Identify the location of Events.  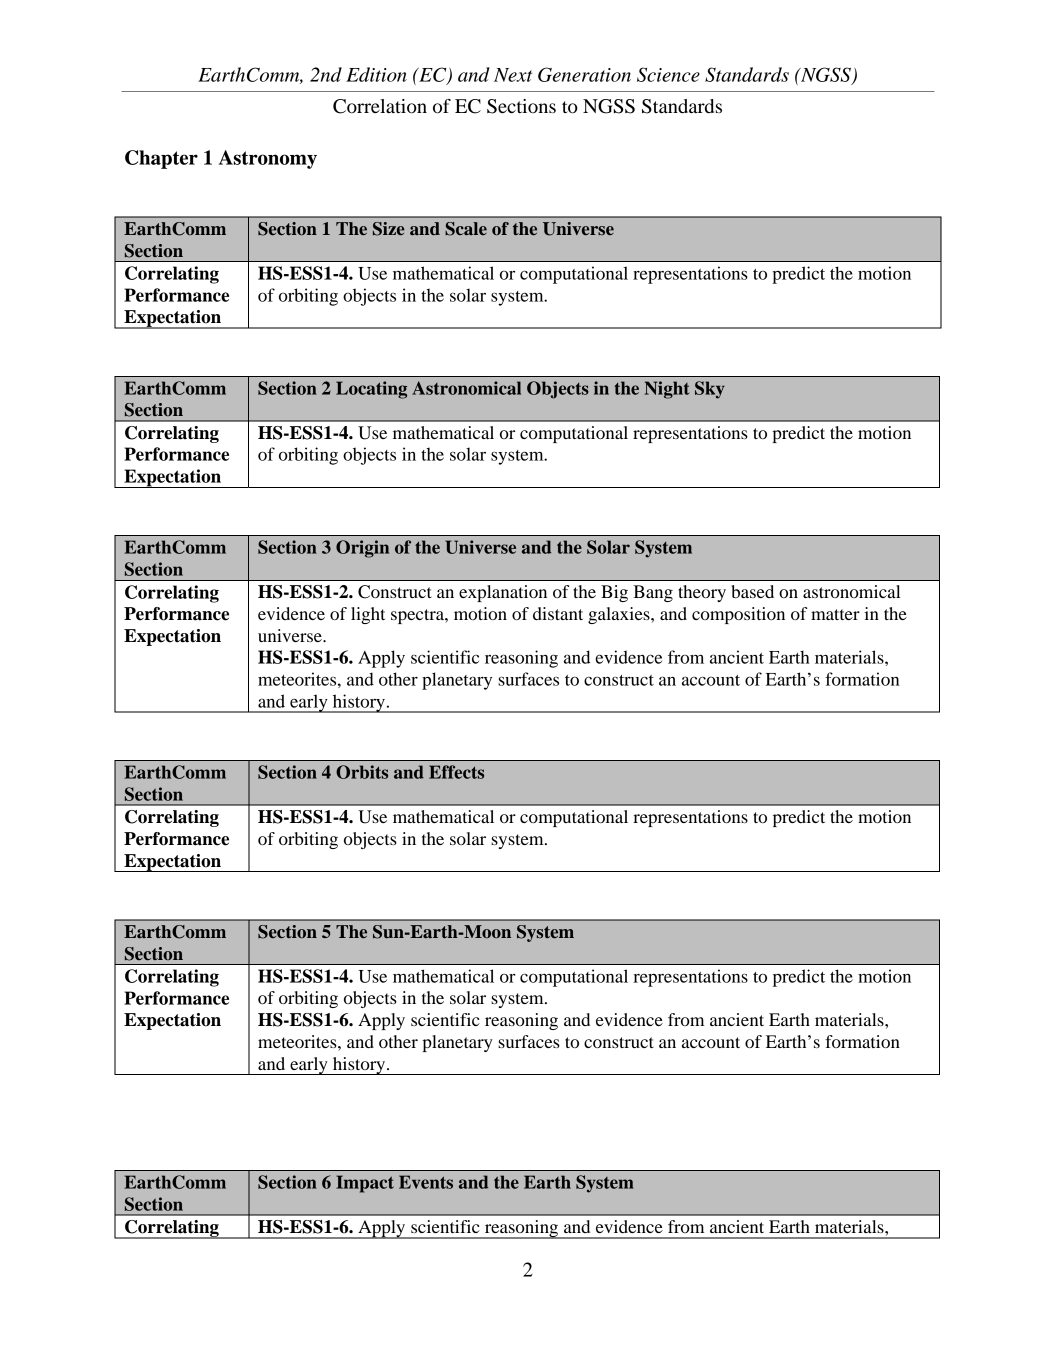
(426, 1182).
